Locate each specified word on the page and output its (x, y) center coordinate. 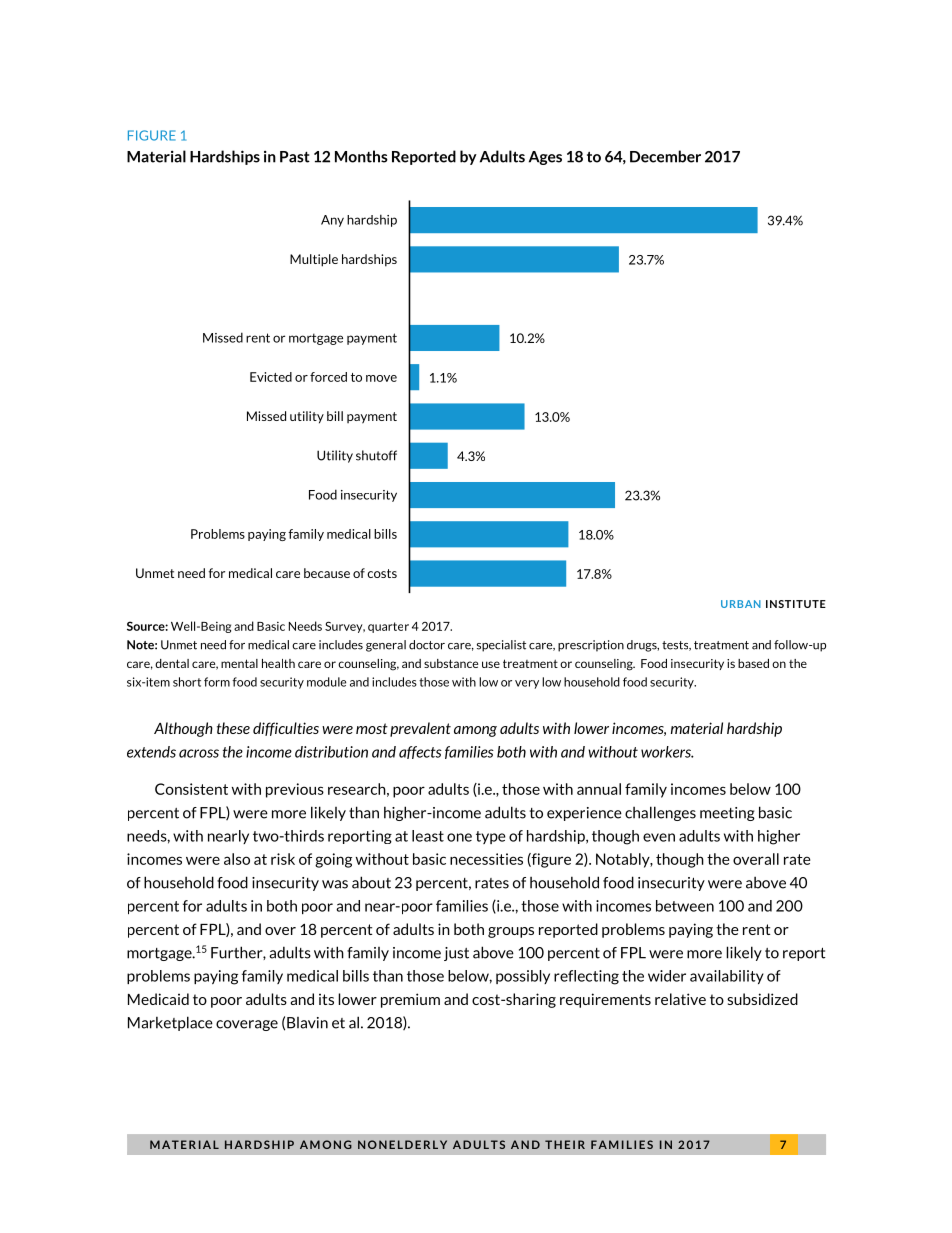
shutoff (376, 455)
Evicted (271, 377)
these (233, 728)
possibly (523, 977)
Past (295, 157)
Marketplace (170, 1023)
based (753, 663)
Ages (545, 158)
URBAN (741, 604)
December (665, 156)
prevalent (420, 729)
